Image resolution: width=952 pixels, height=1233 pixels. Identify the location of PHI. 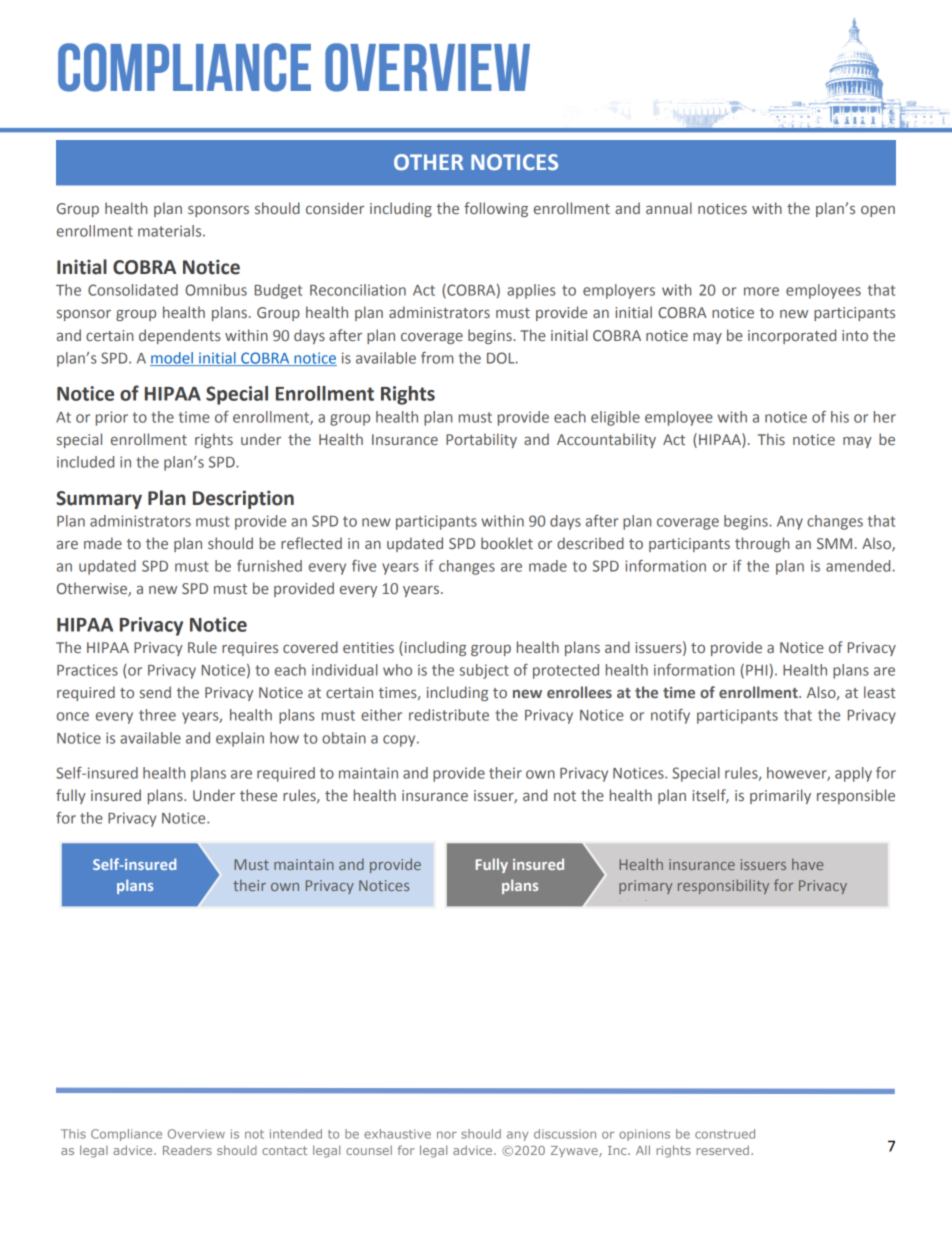
(756, 670).
